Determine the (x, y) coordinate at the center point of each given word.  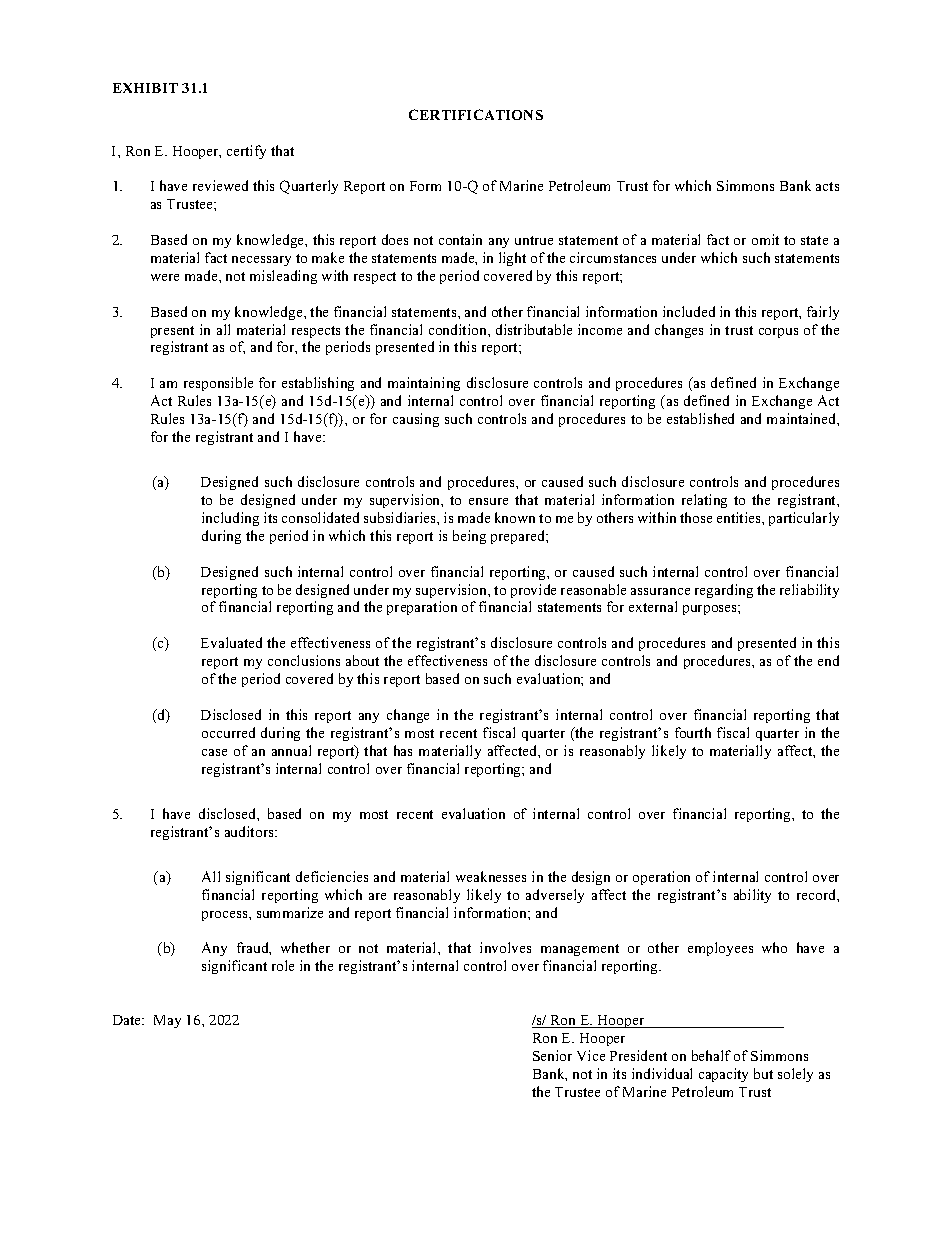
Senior (552, 1055)
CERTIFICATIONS (476, 114)
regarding (724, 591)
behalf (711, 1055)
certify (246, 152)
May (167, 1021)
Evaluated (231, 642)
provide (533, 591)
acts (827, 186)
